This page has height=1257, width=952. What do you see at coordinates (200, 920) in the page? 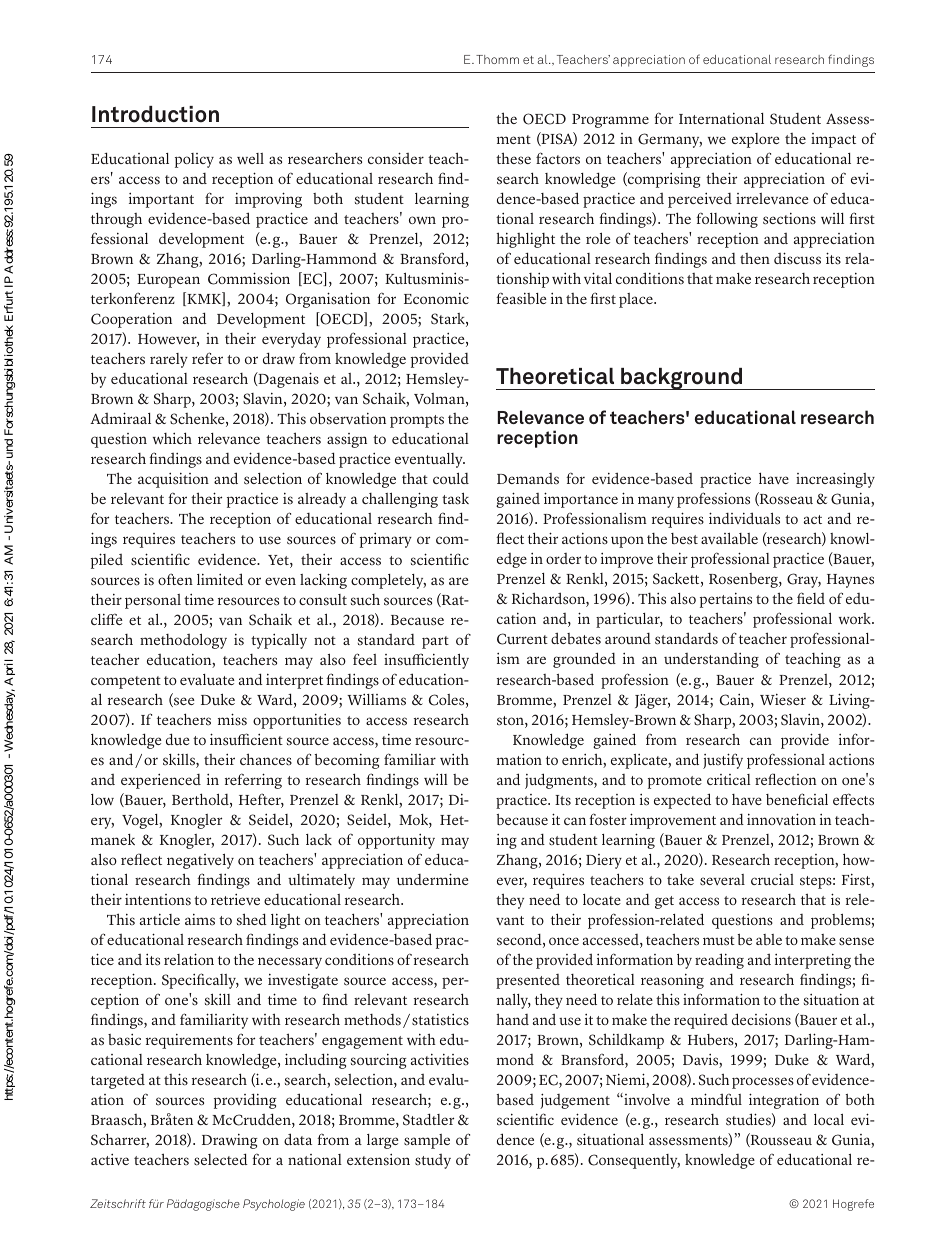
I see `aims` at bounding box center [200, 920].
